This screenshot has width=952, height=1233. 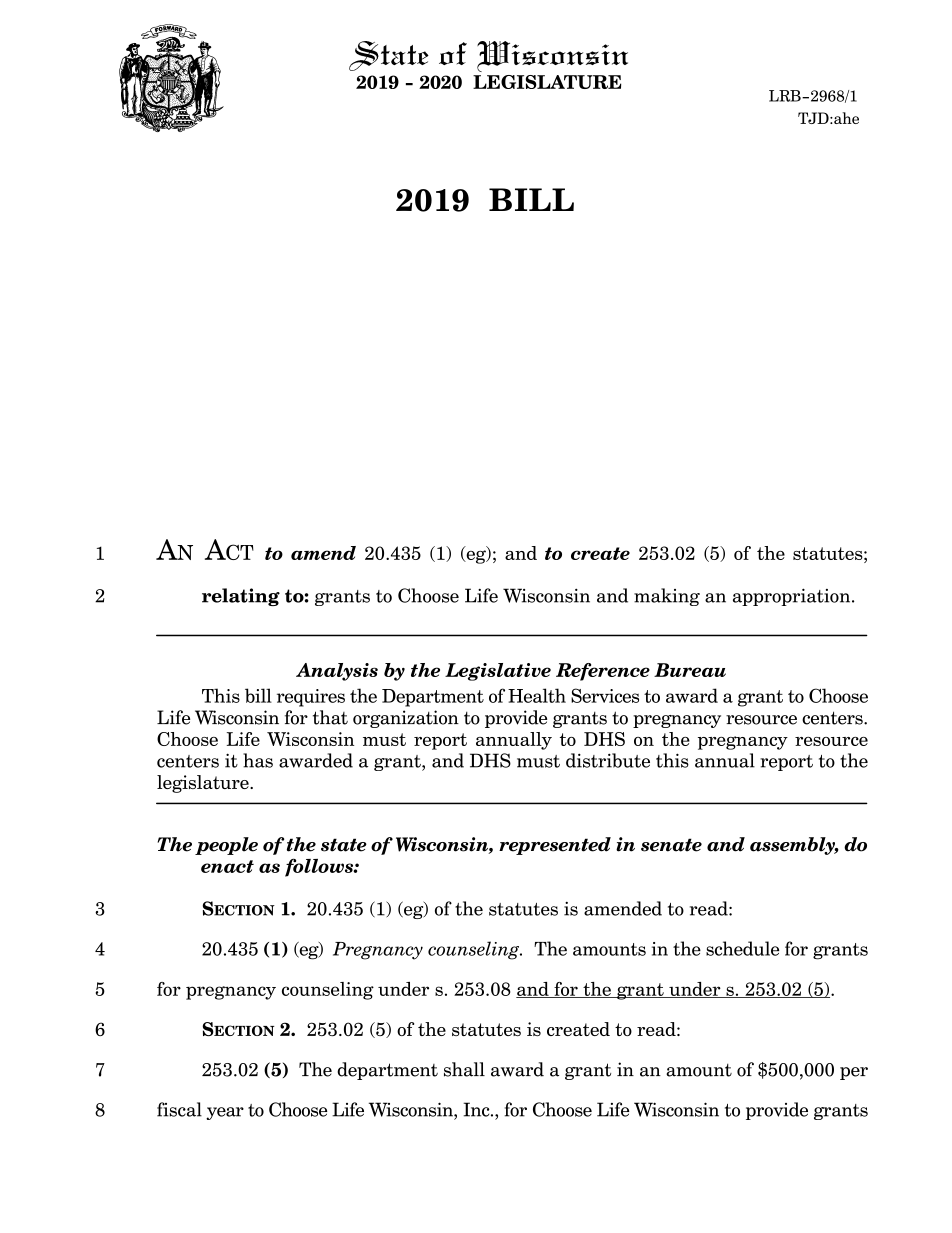 What do you see at coordinates (241, 597) in the screenshot?
I see `relating` at bounding box center [241, 597].
